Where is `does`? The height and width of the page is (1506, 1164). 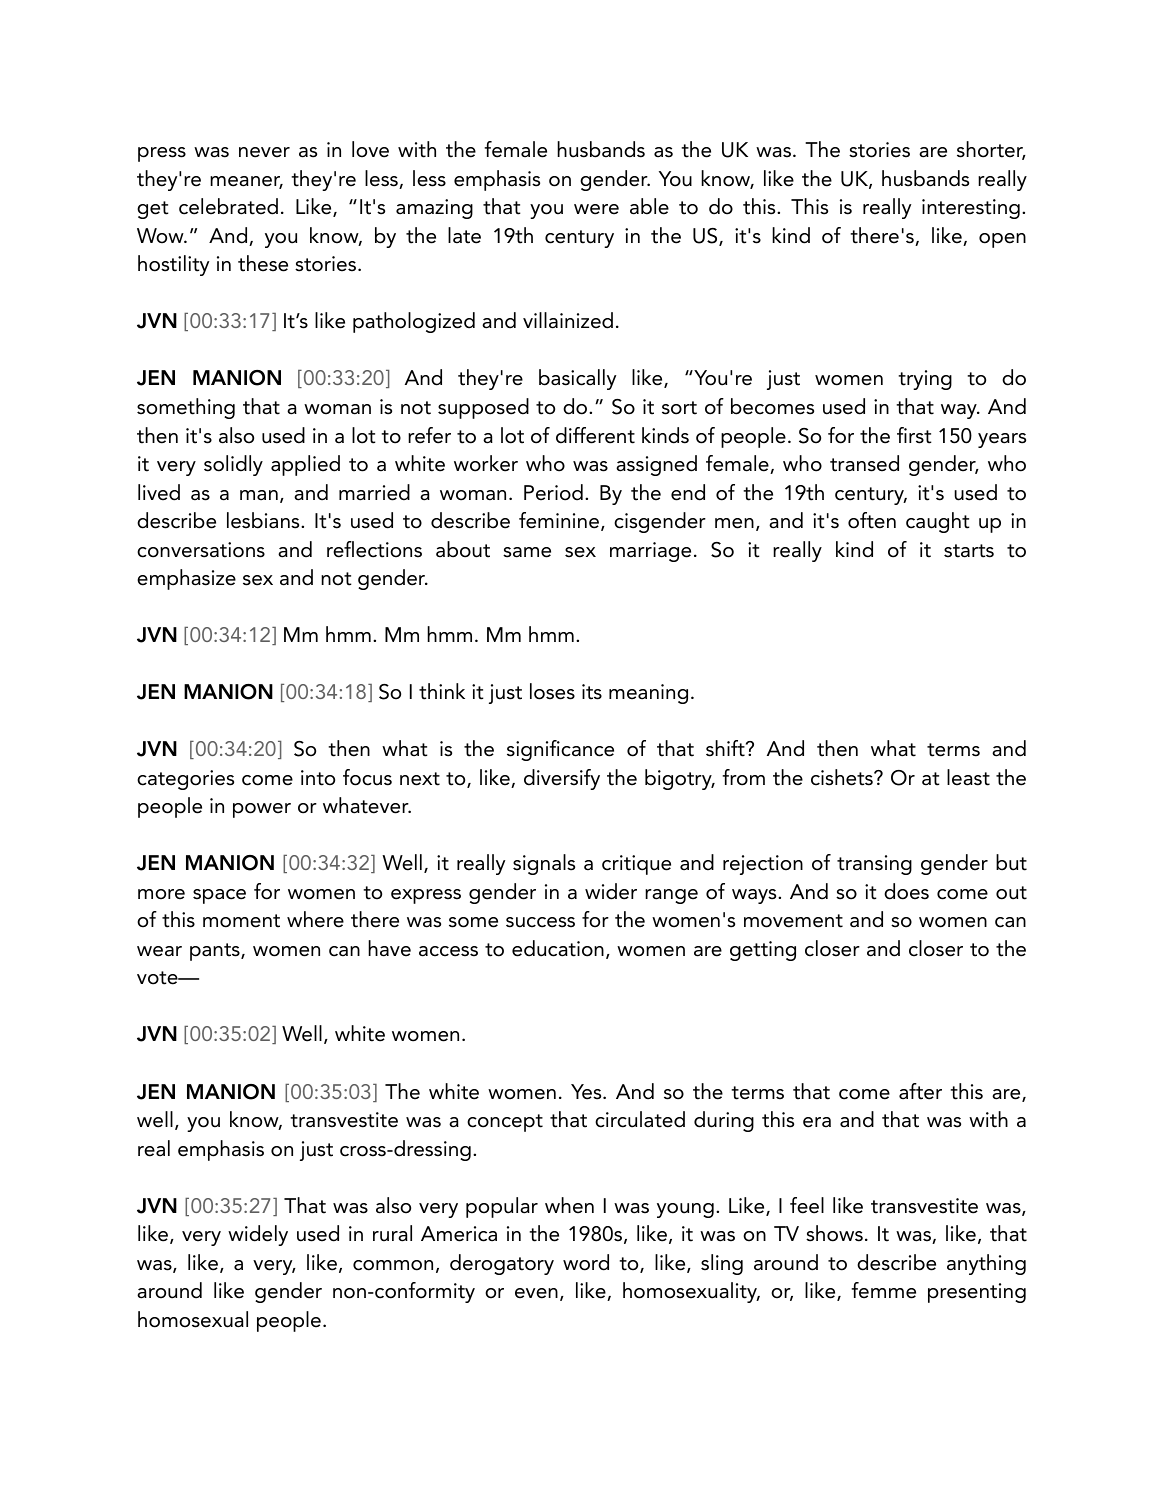 does is located at coordinates (906, 891).
